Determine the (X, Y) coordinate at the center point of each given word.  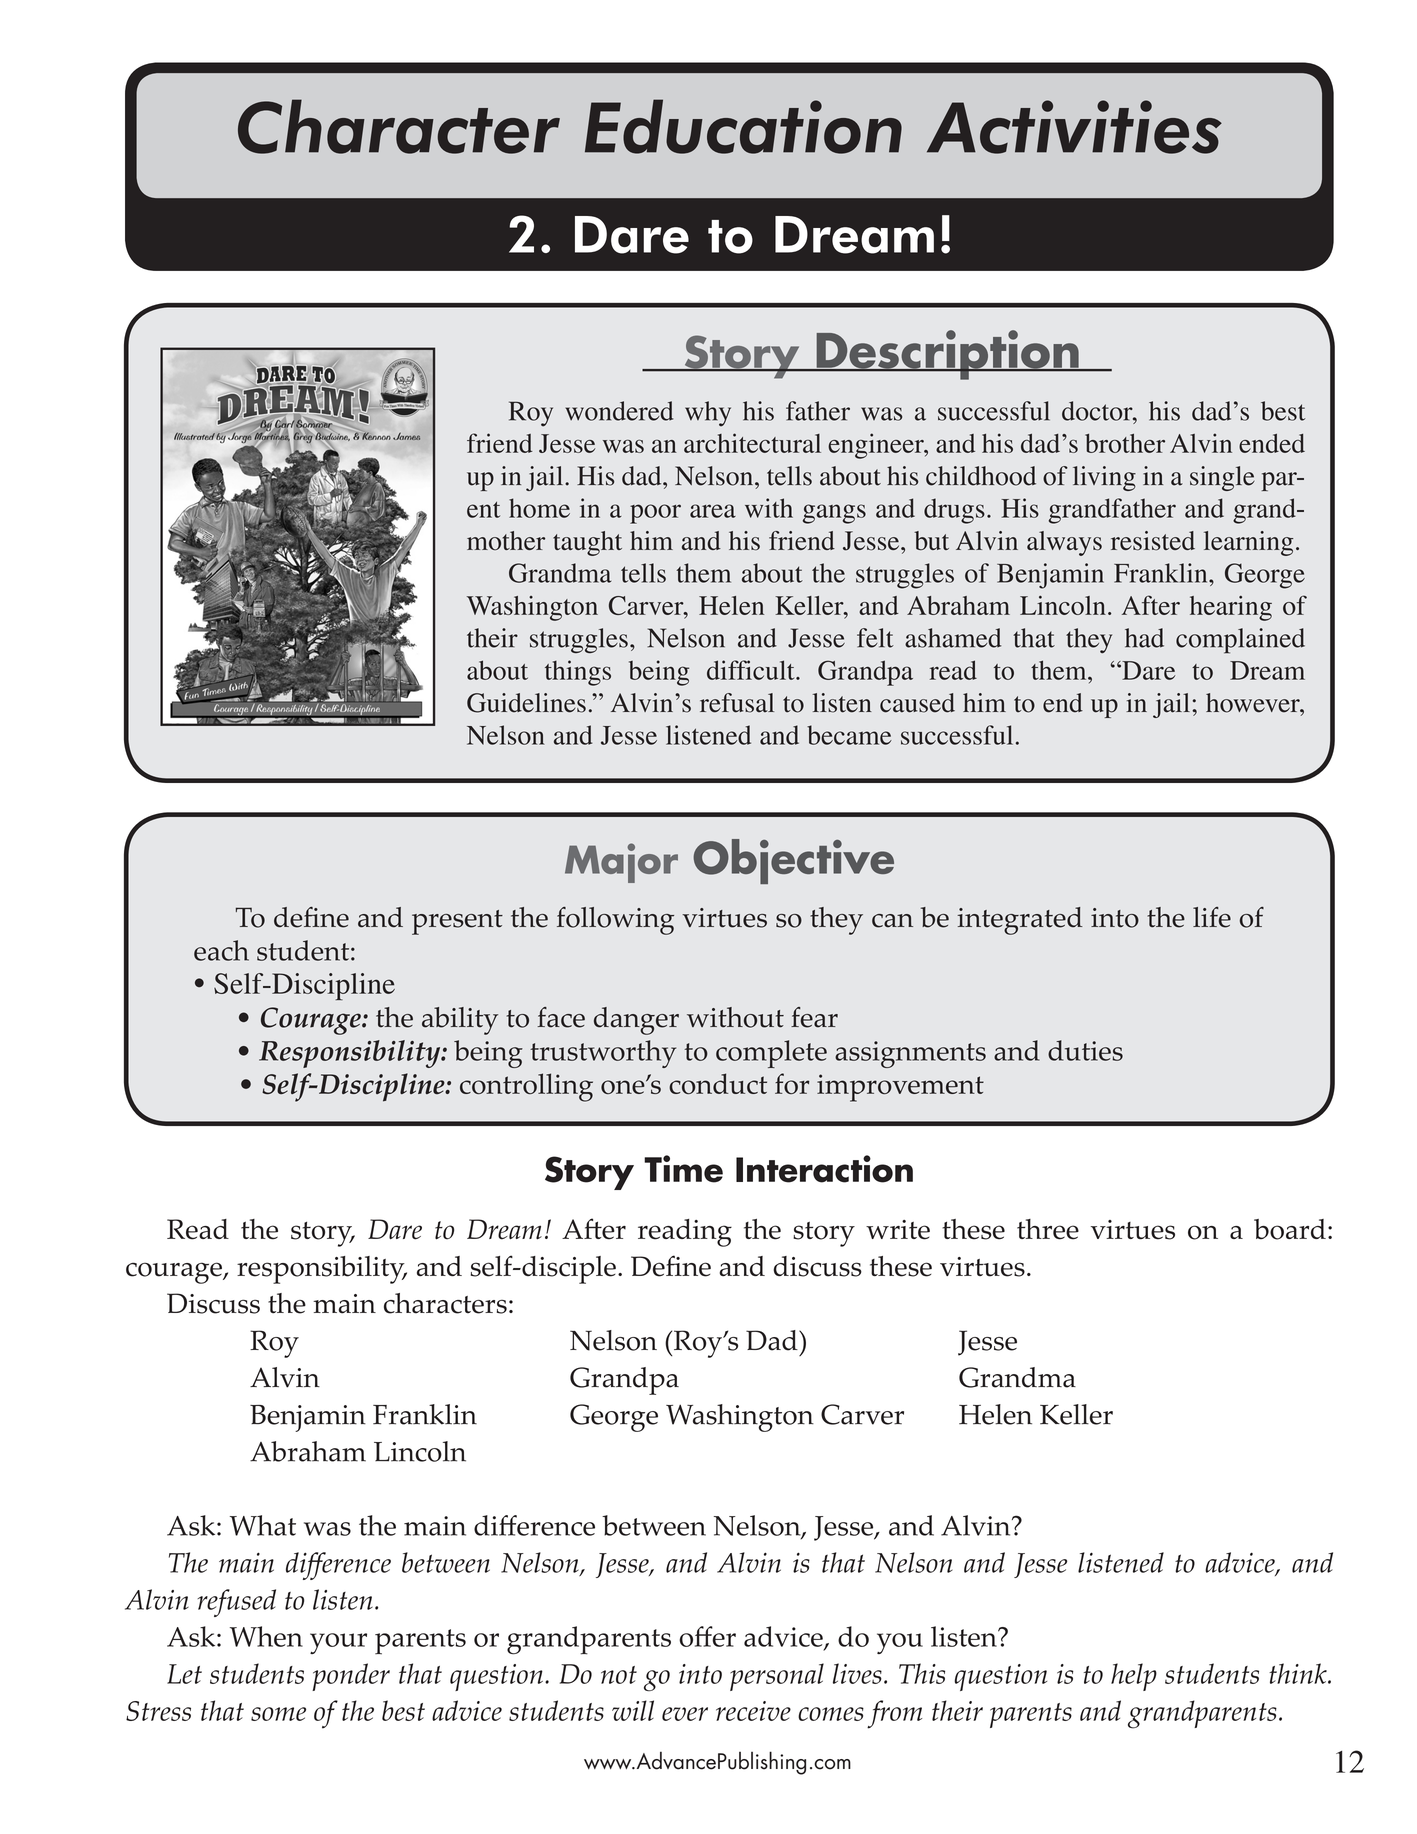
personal (777, 1677)
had (1144, 638)
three (1048, 1229)
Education (743, 126)
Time (683, 1169)
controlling (526, 1087)
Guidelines (526, 703)
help (1134, 1677)
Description (947, 355)
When (266, 1636)
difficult (752, 670)
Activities (1074, 127)
